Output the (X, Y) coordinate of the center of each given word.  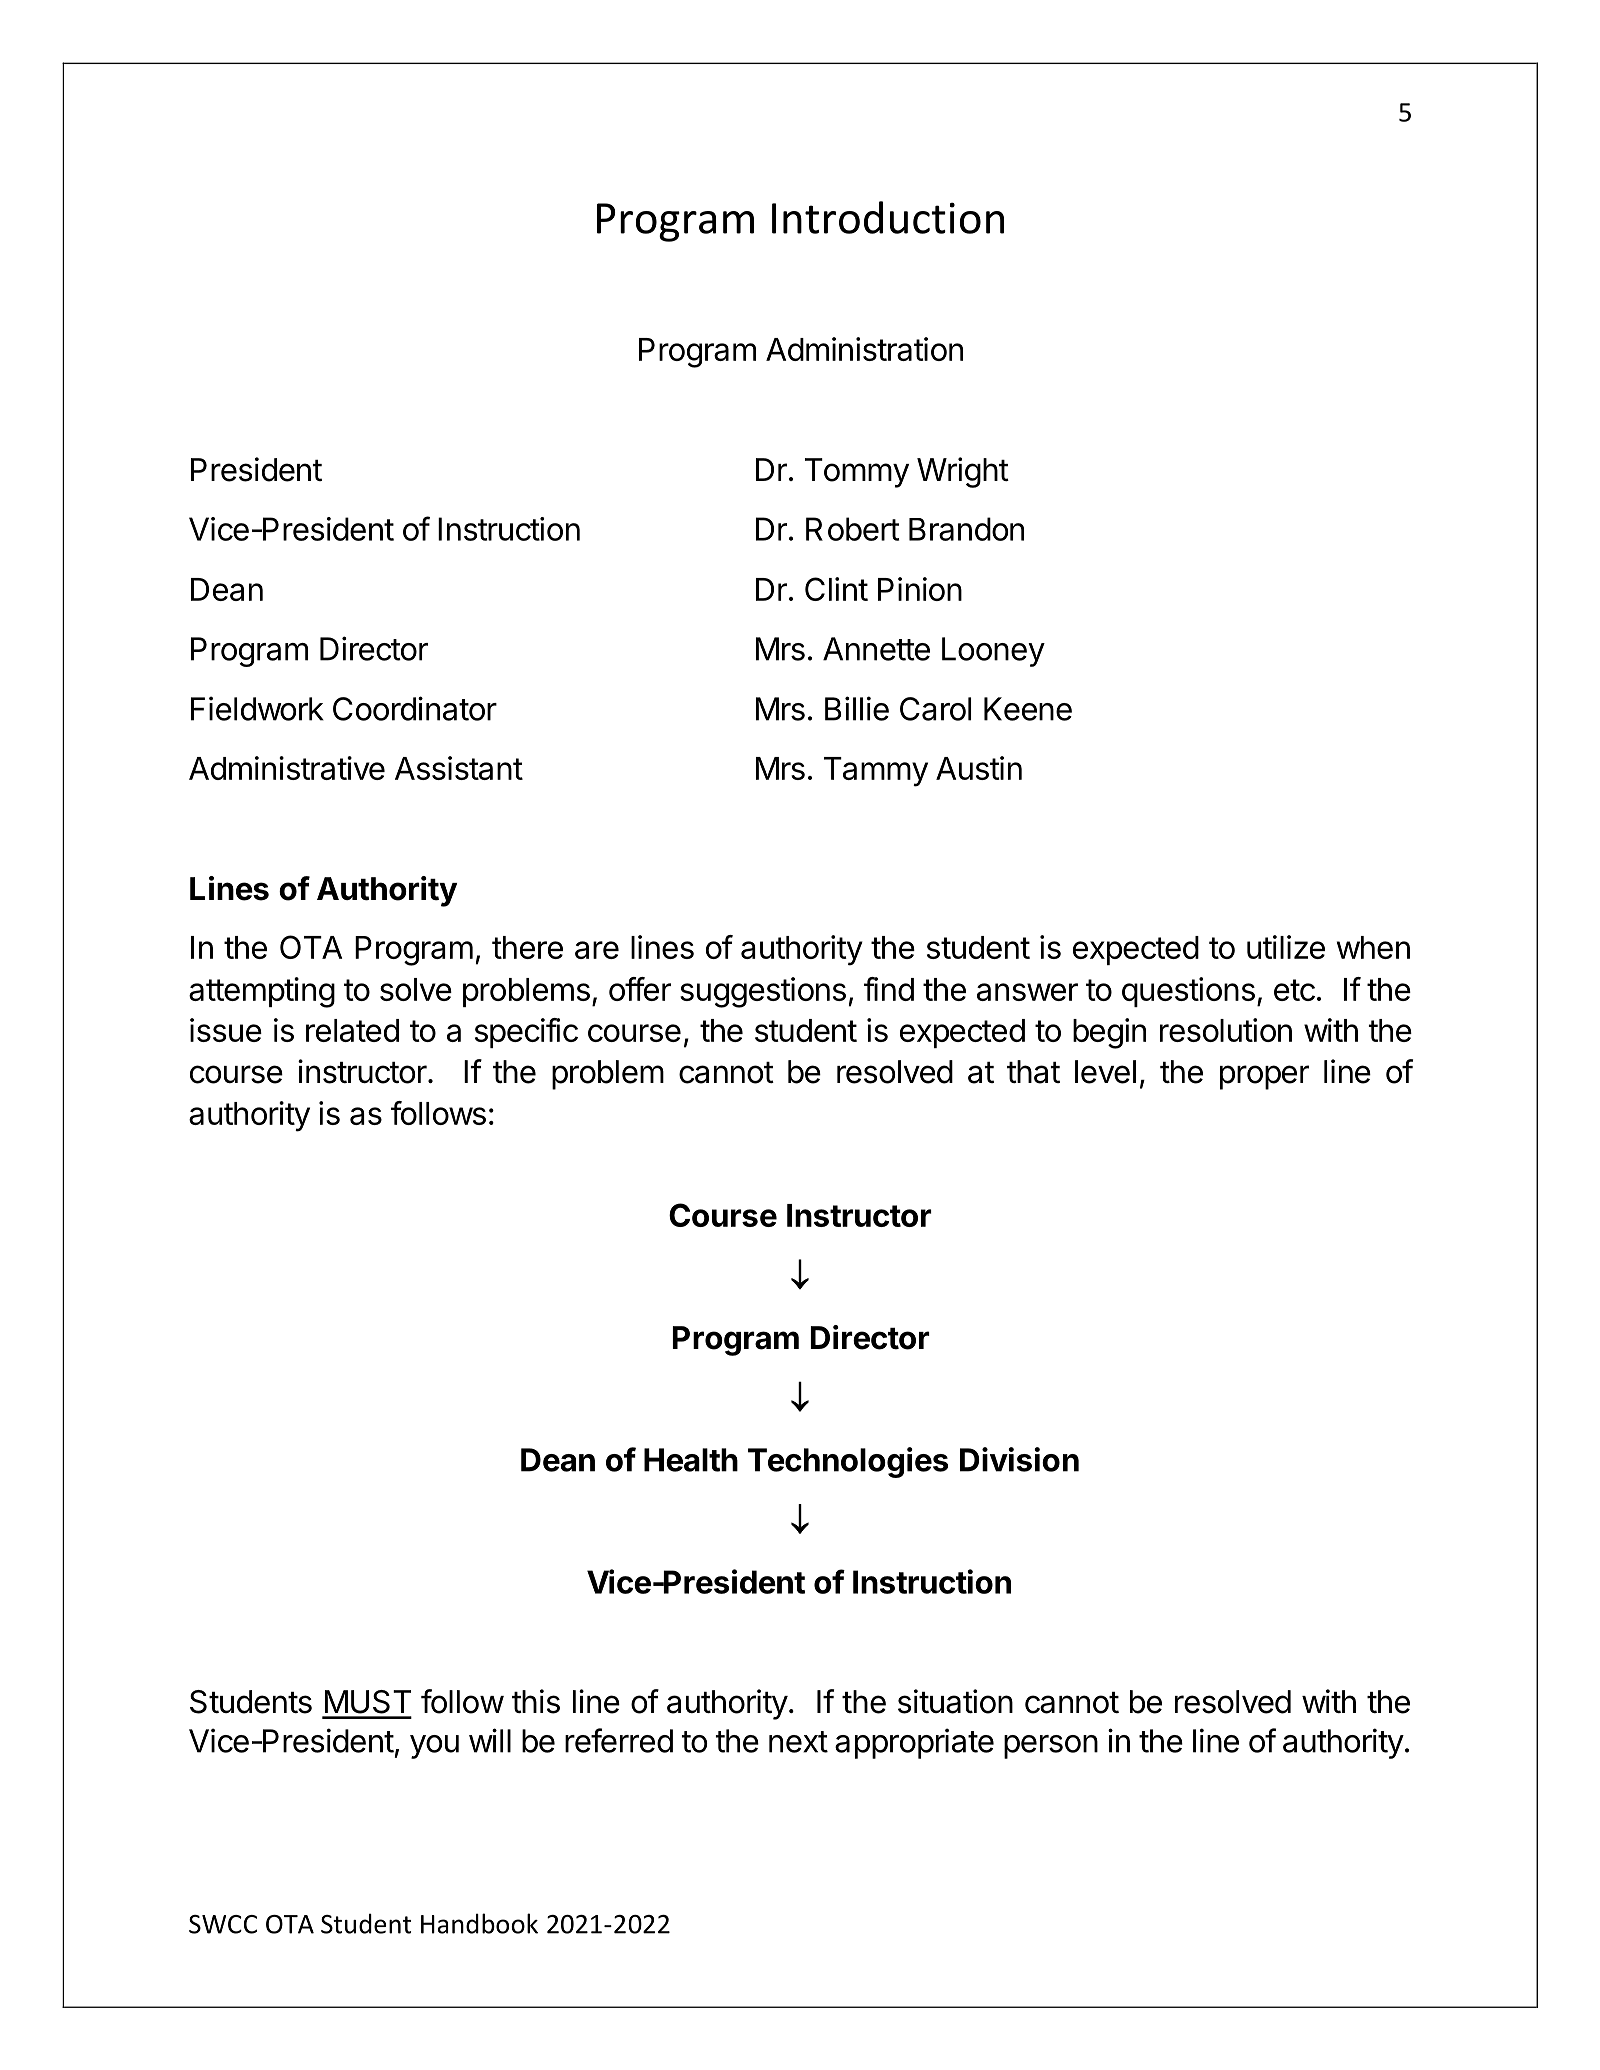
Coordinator (415, 708)
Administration (864, 349)
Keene (1028, 709)
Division (1019, 1459)
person (1051, 1747)
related (352, 1030)
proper (1264, 1077)
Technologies (848, 1462)
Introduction (888, 217)
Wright (963, 472)
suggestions (763, 992)
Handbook (479, 1923)
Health (691, 1460)
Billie (857, 708)
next (798, 1742)
